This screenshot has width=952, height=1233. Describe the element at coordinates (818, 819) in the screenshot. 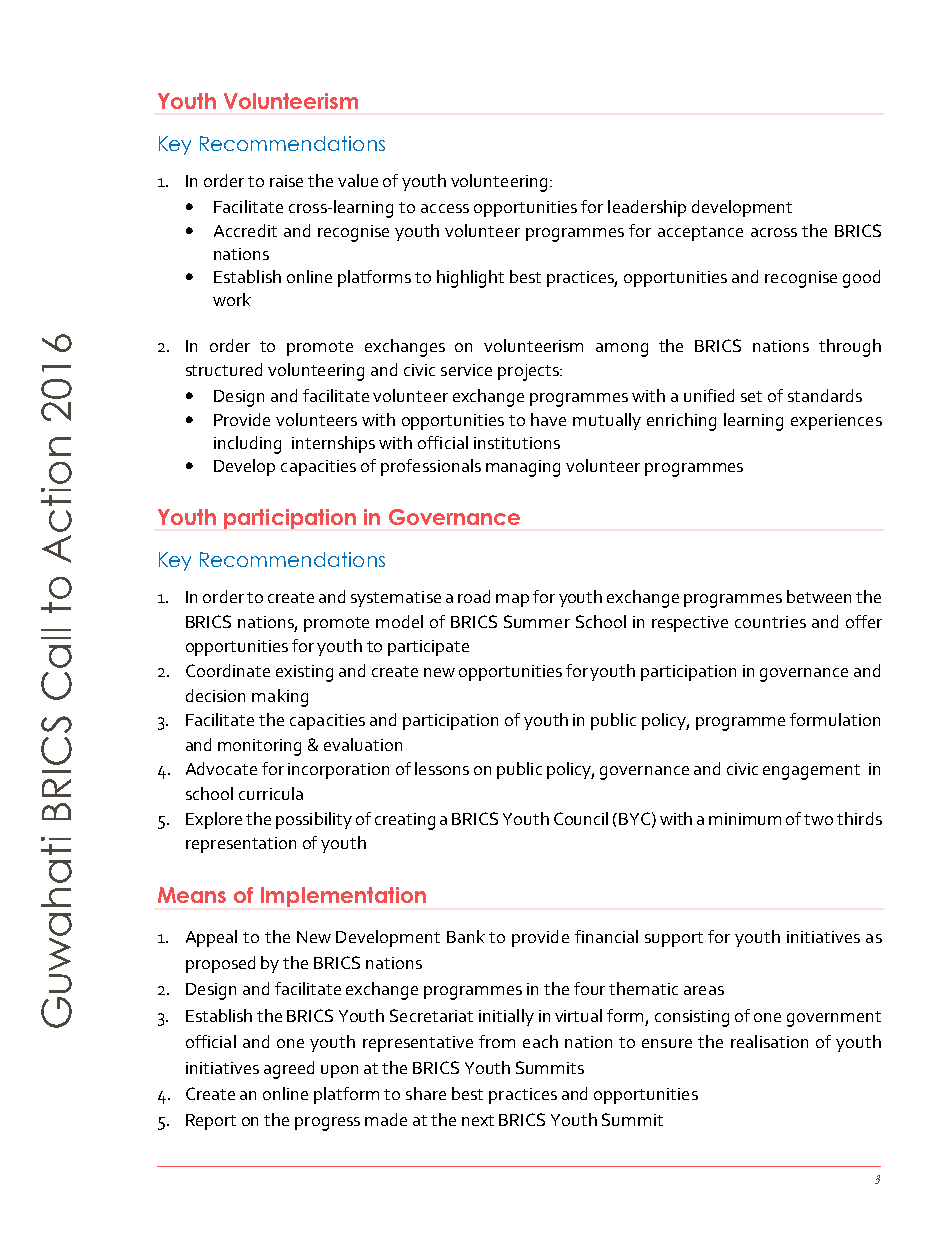

I see `two` at that location.
